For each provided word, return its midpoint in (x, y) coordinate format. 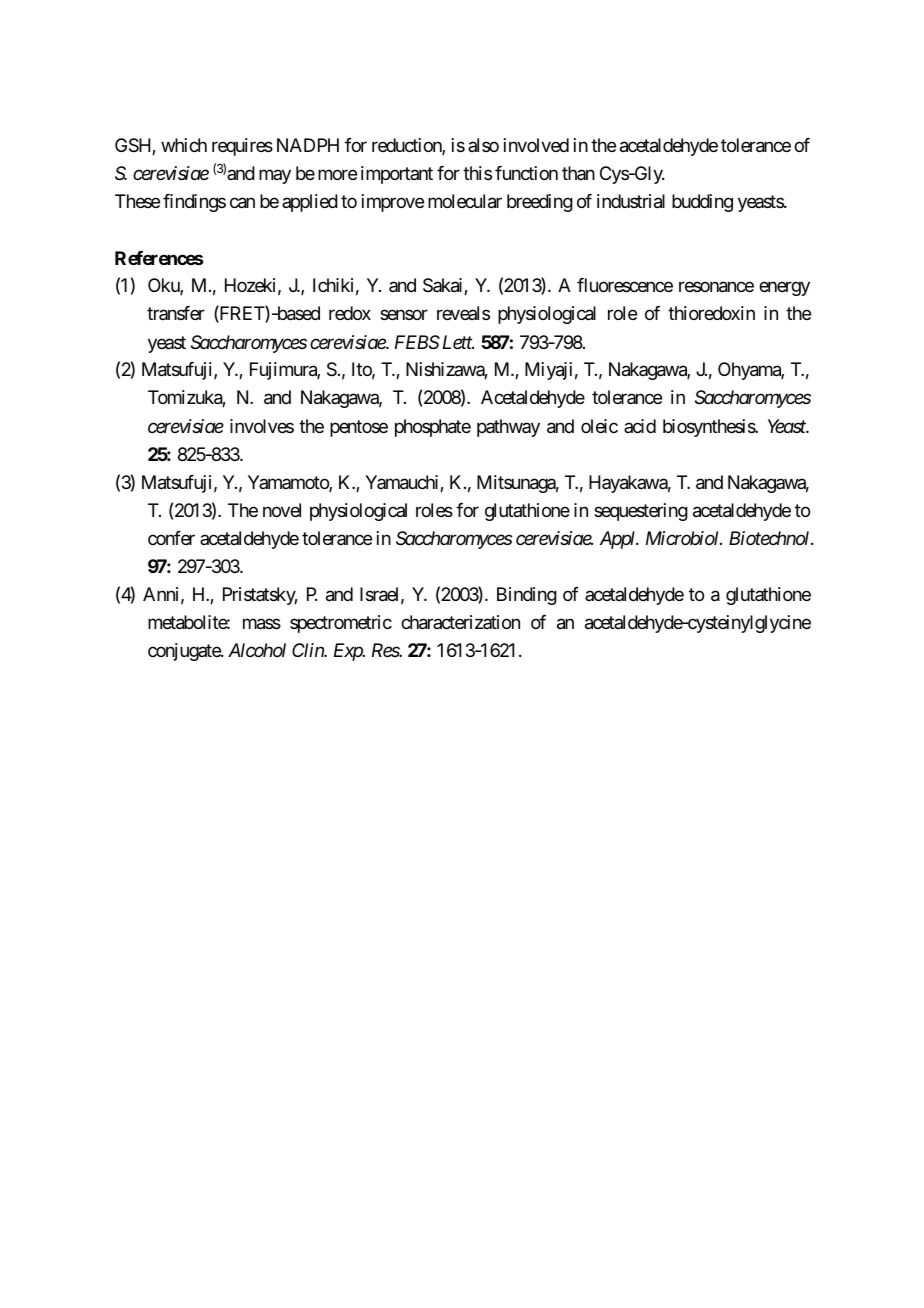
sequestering (641, 512)
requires (242, 147)
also (483, 145)
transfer (176, 313)
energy (784, 289)
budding (702, 203)
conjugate (185, 652)
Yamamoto (289, 483)
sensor (404, 315)
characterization (460, 622)
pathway (508, 428)
